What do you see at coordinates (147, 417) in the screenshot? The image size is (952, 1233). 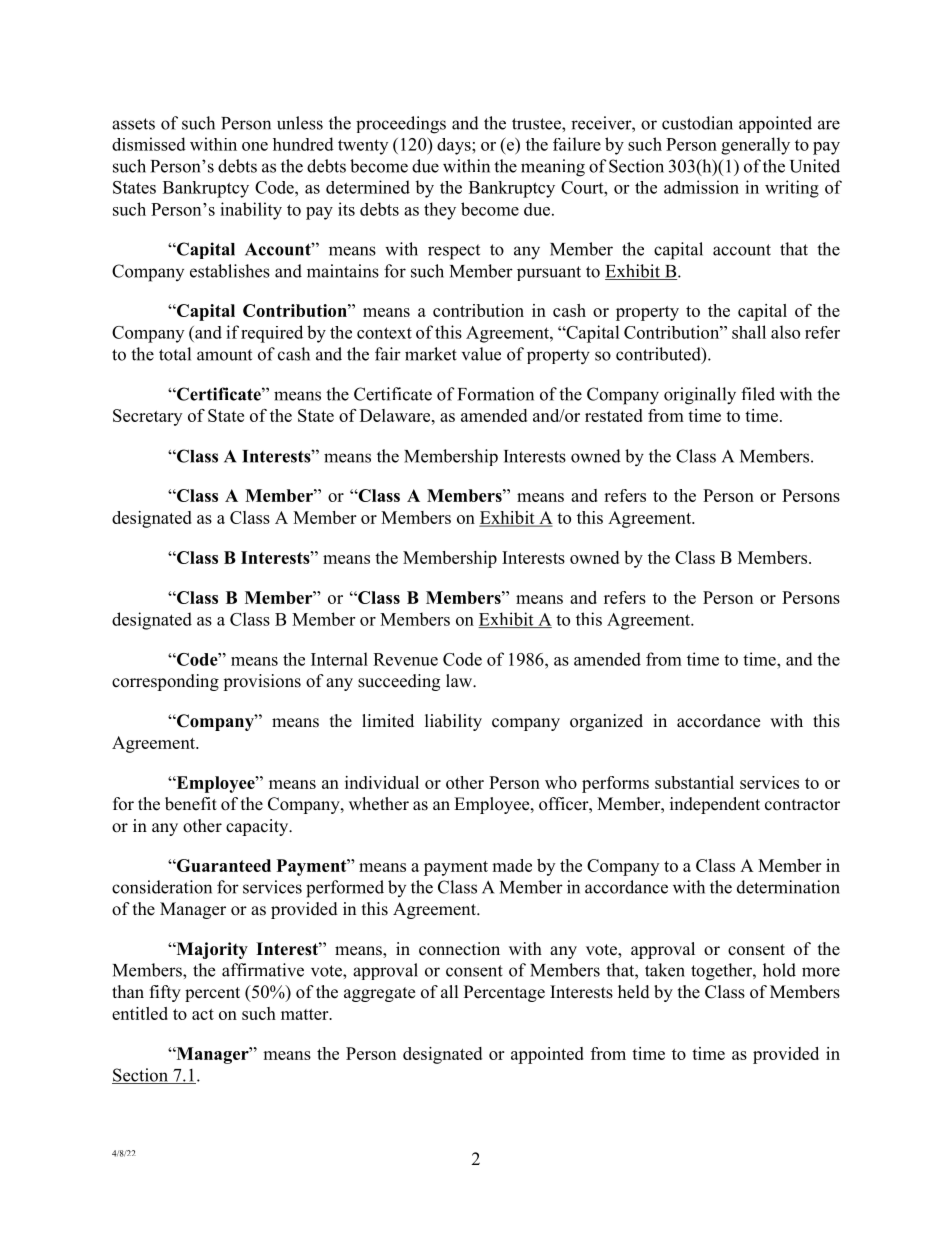 I see `Secretary` at bounding box center [147, 417].
